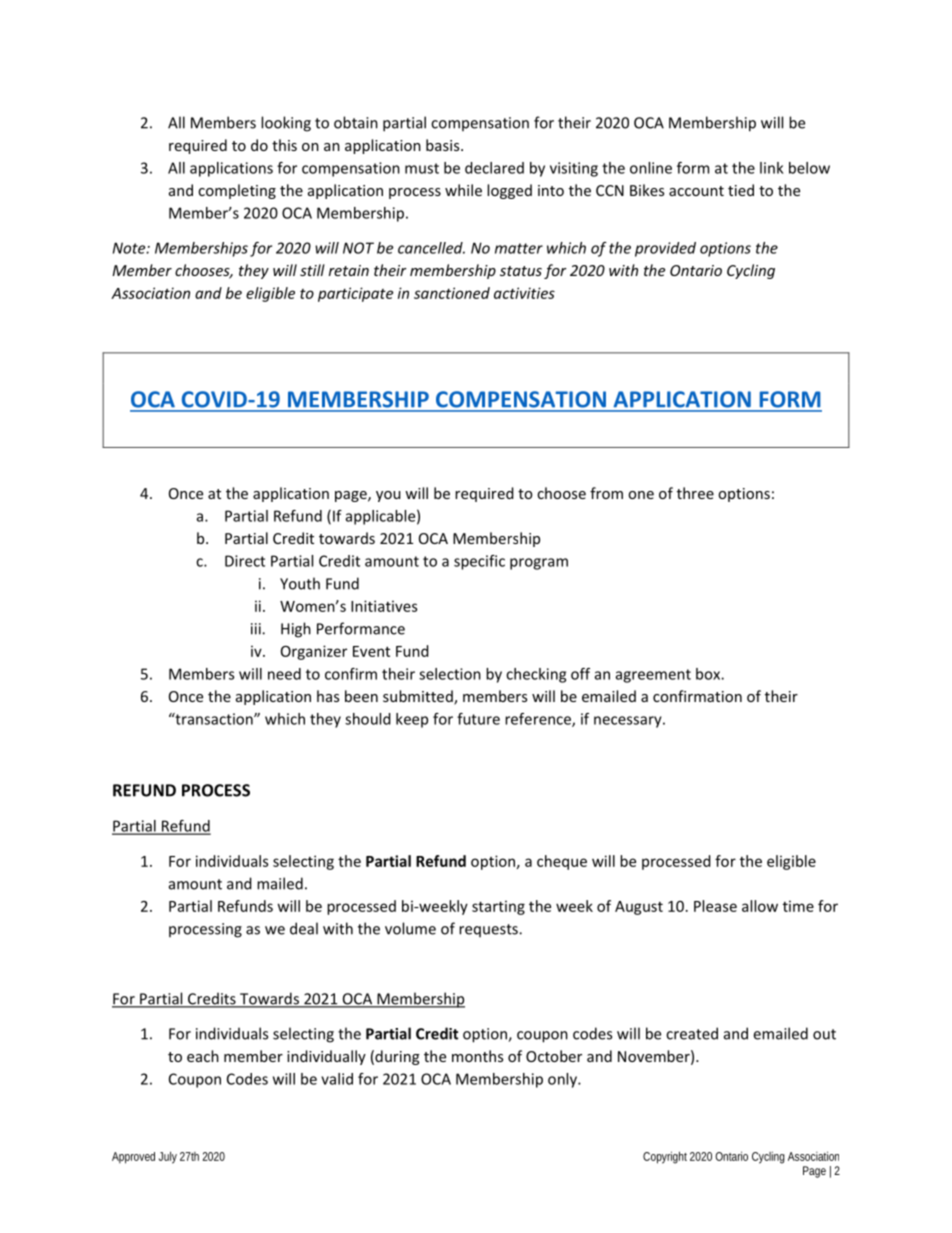  Describe the element at coordinates (715, 906) in the document. I see `Please` at that location.
